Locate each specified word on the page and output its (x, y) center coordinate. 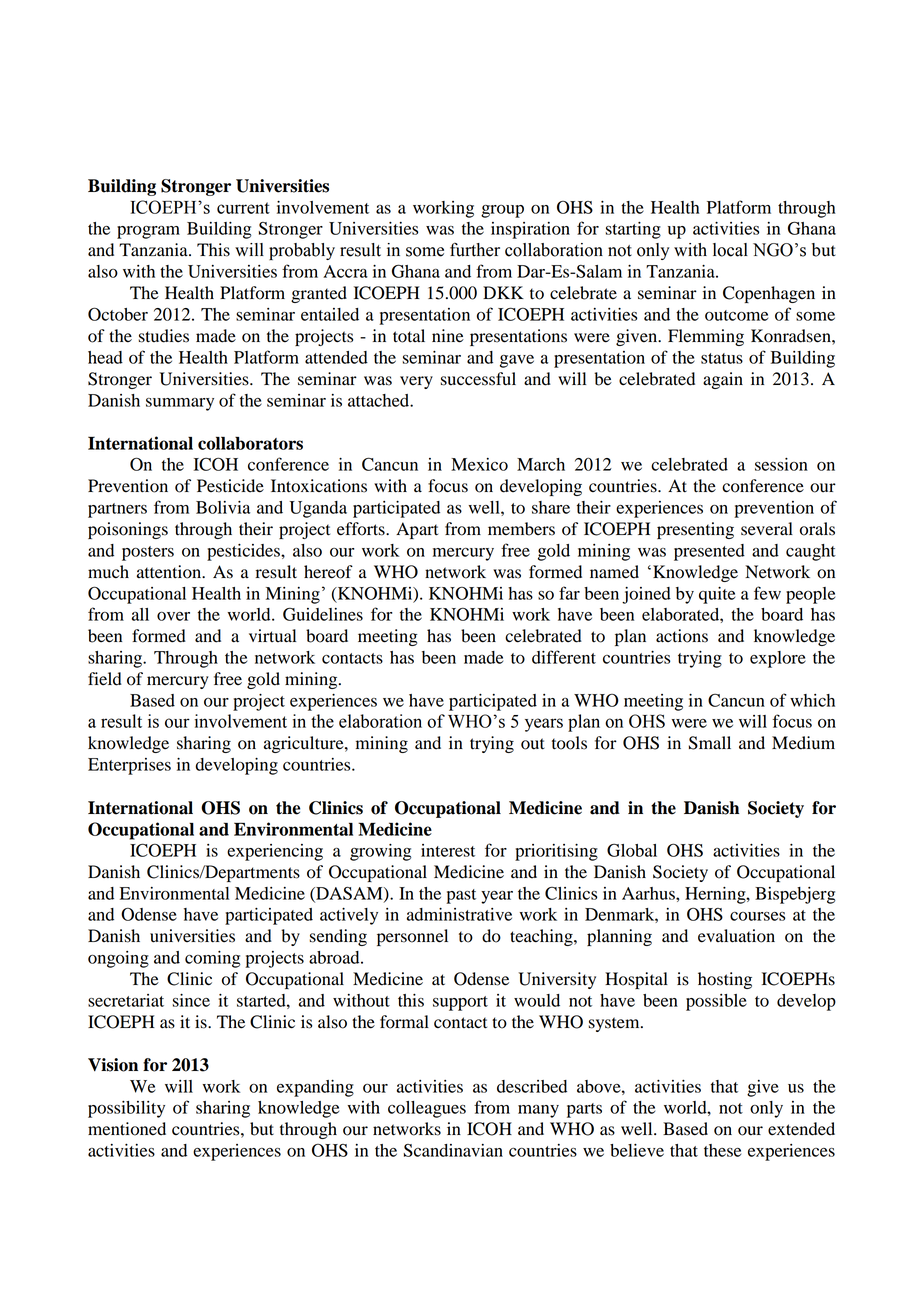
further (475, 250)
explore (778, 659)
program (148, 232)
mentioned (127, 1129)
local (730, 250)
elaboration (380, 721)
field (105, 679)
